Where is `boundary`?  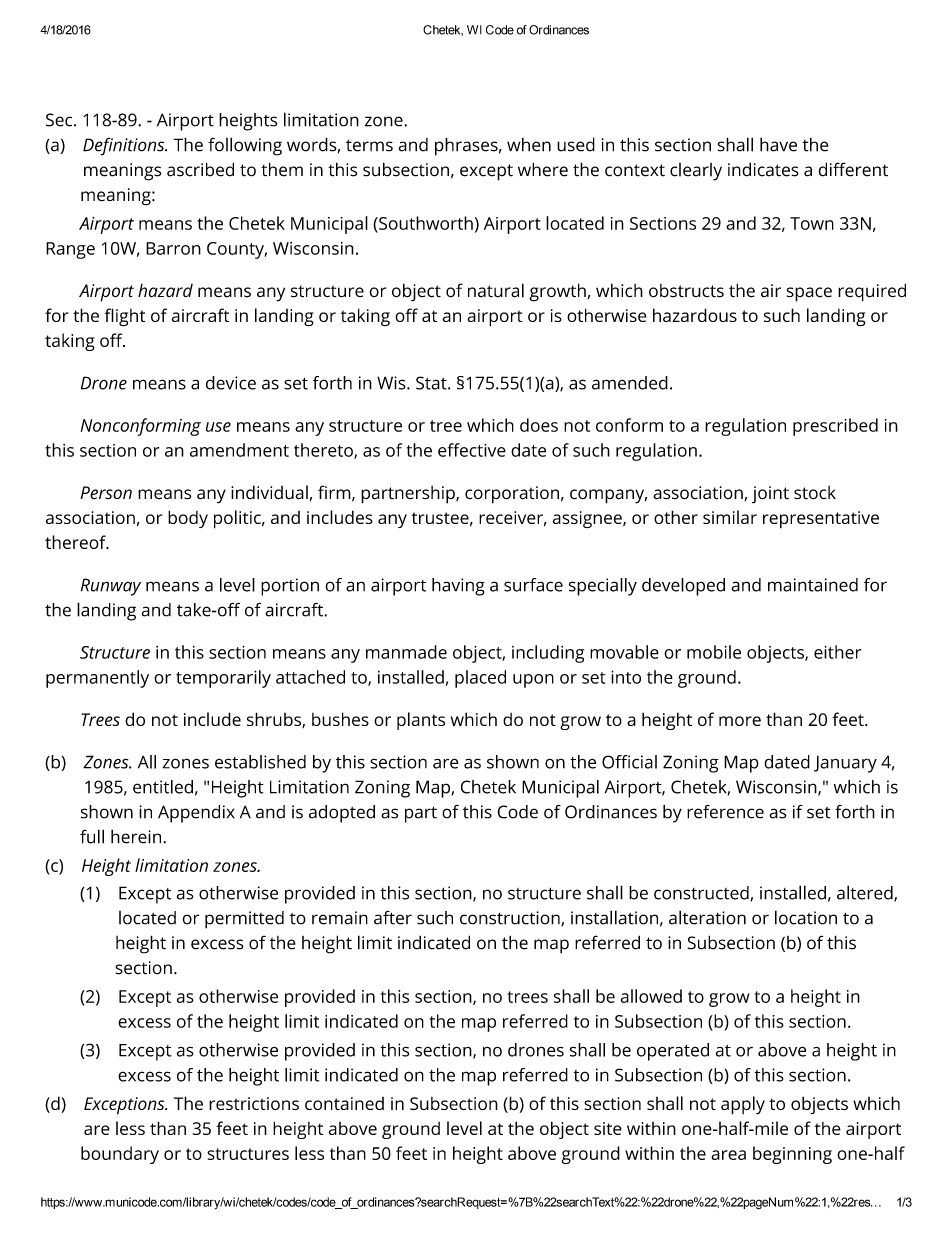 boundary is located at coordinates (120, 1155).
